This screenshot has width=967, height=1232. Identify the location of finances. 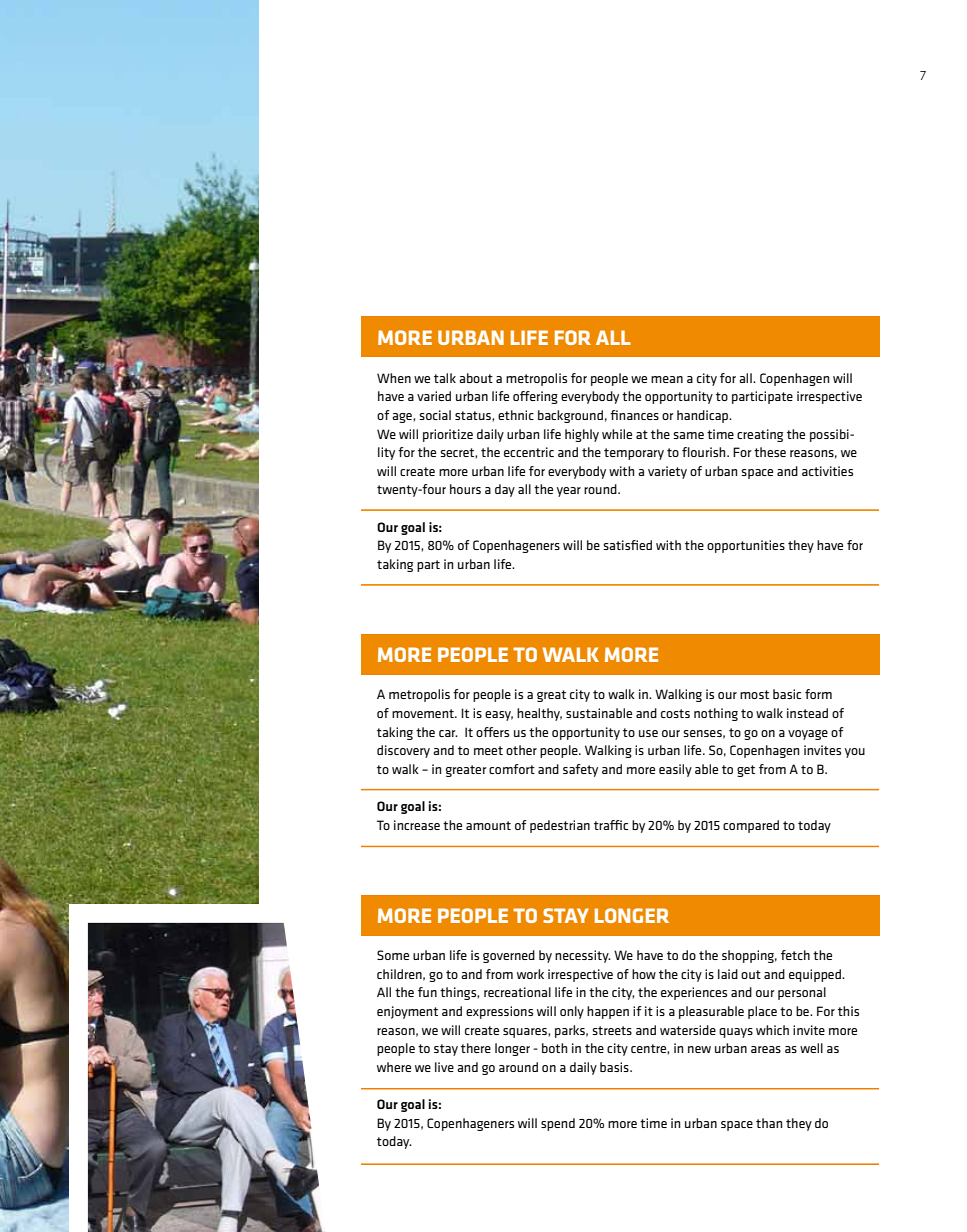
(634, 415).
